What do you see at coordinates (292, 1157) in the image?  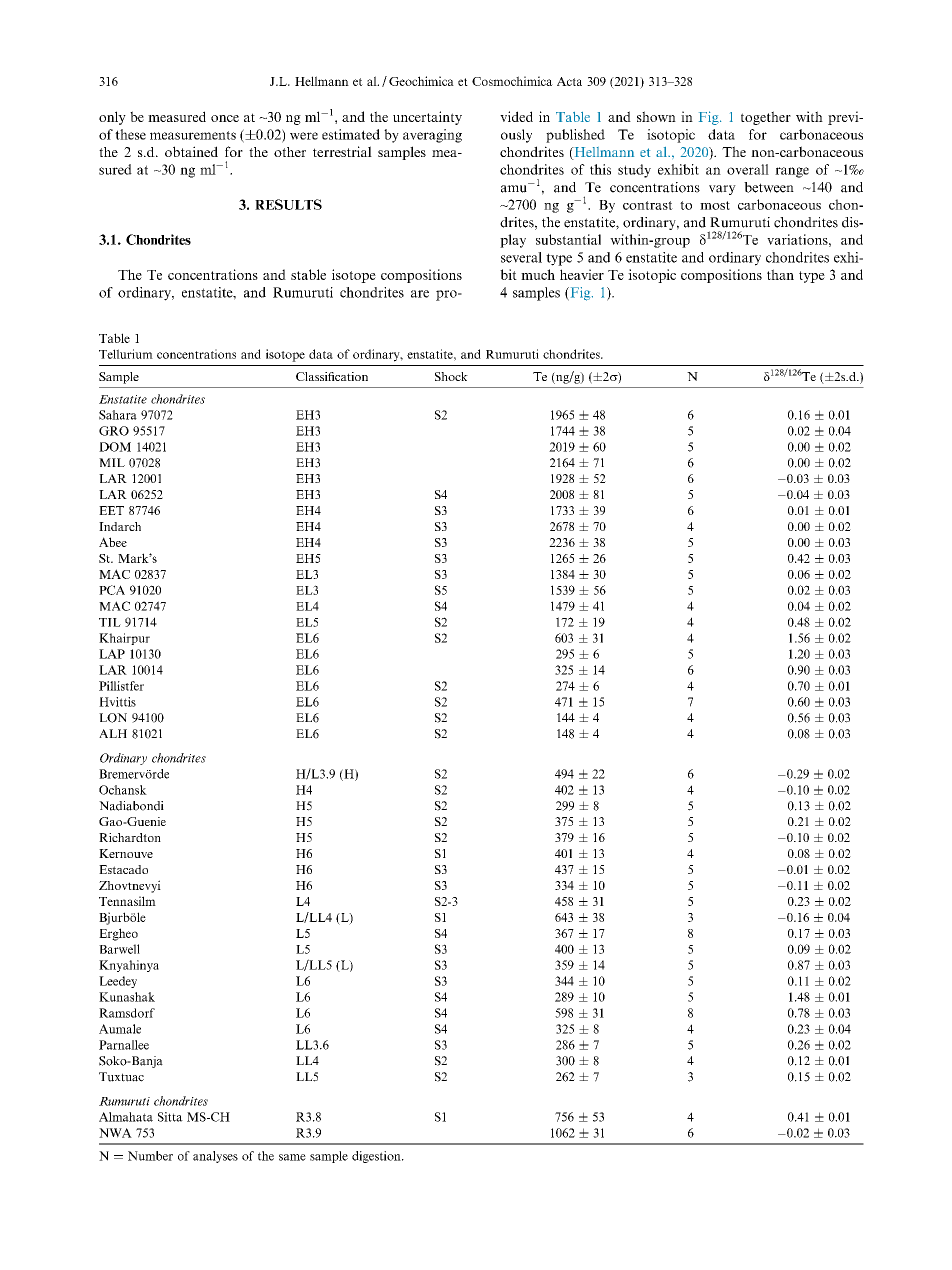 I see `same` at bounding box center [292, 1157].
